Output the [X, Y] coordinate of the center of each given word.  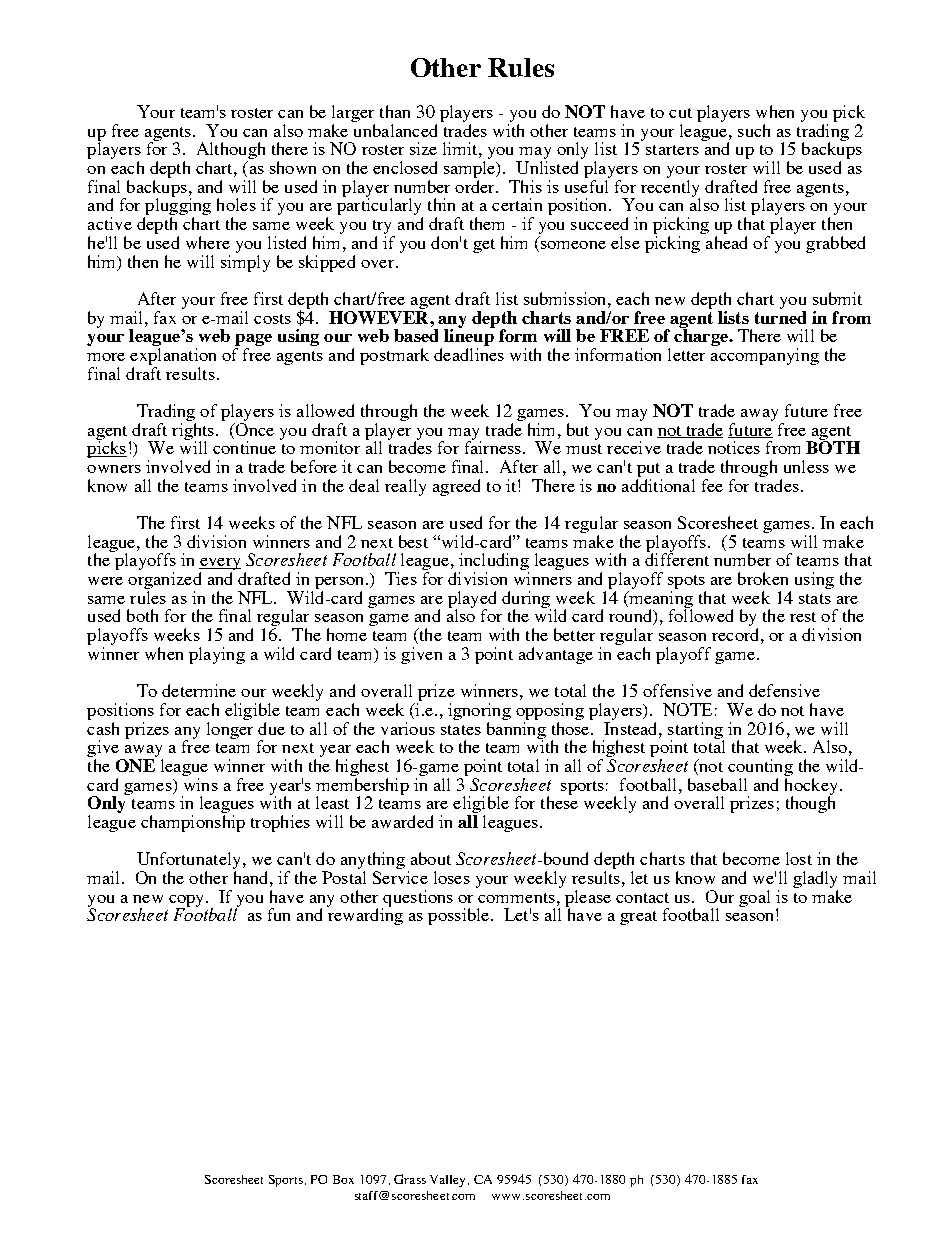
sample [471, 171]
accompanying [765, 356]
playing [217, 655]
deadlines [469, 354]
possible [460, 916]
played [472, 600]
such [754, 130]
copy [188, 902]
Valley [449, 1181]
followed [701, 614]
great [638, 918]
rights [194, 431]
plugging [177, 207]
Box [343, 1179]
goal [754, 898]
